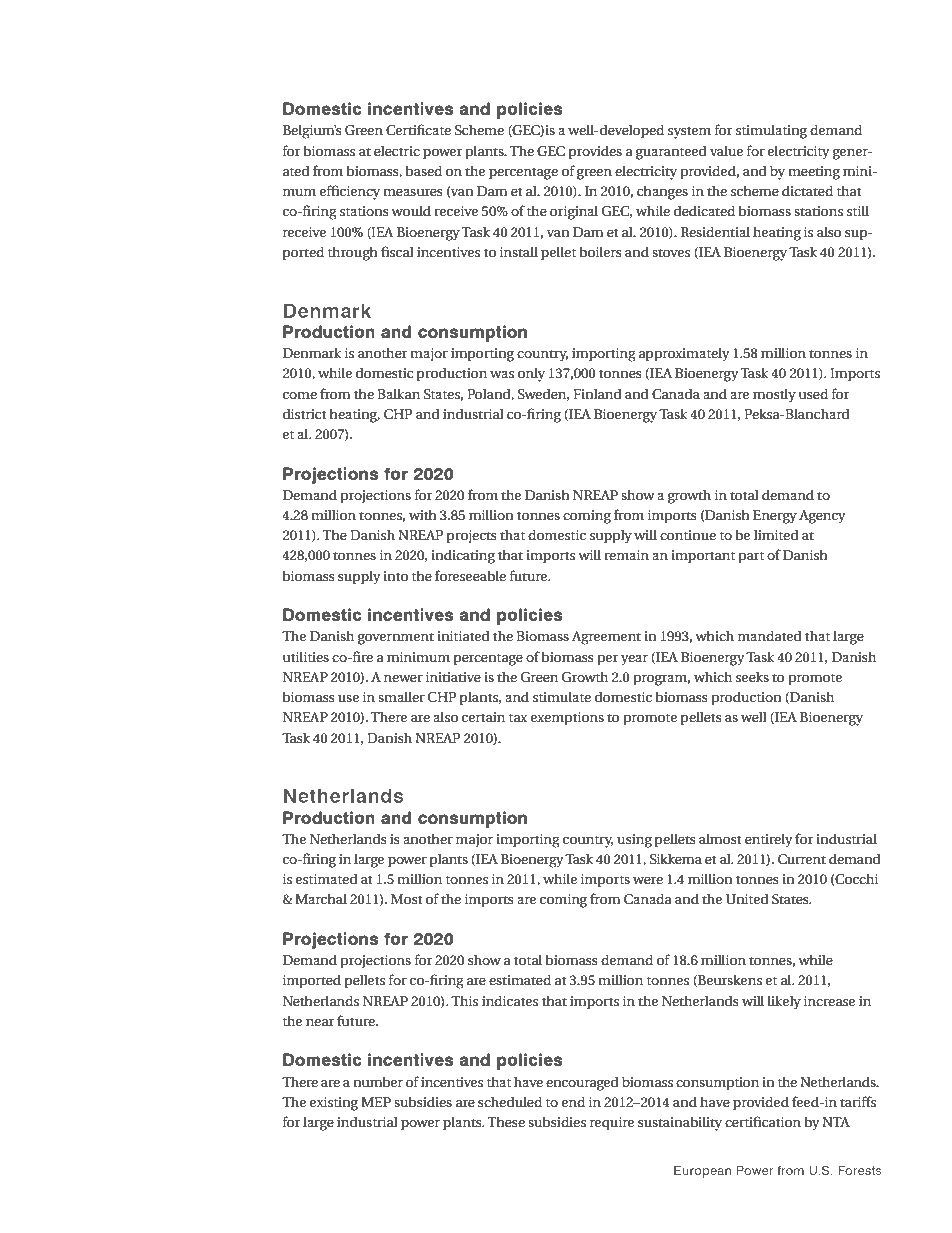  Describe the element at coordinates (769, 840) in the document. I see `entirely` at that location.
